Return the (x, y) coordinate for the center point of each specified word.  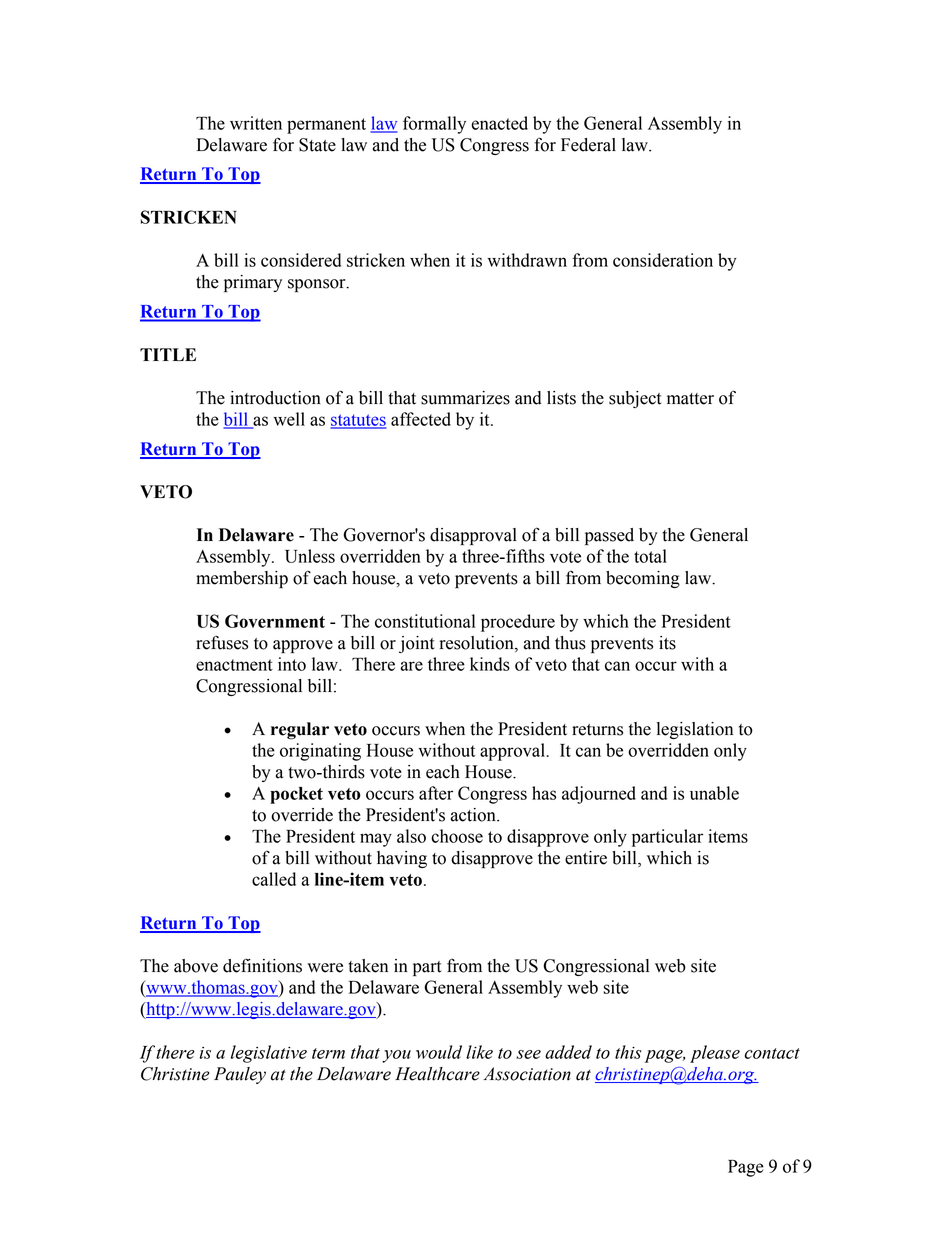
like (479, 1052)
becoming (643, 579)
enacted (499, 123)
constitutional (425, 621)
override (302, 815)
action (474, 815)
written (256, 123)
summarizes (465, 398)
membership (242, 579)
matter (690, 399)
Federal (588, 145)
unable (714, 793)
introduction (275, 398)
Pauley (240, 1075)
